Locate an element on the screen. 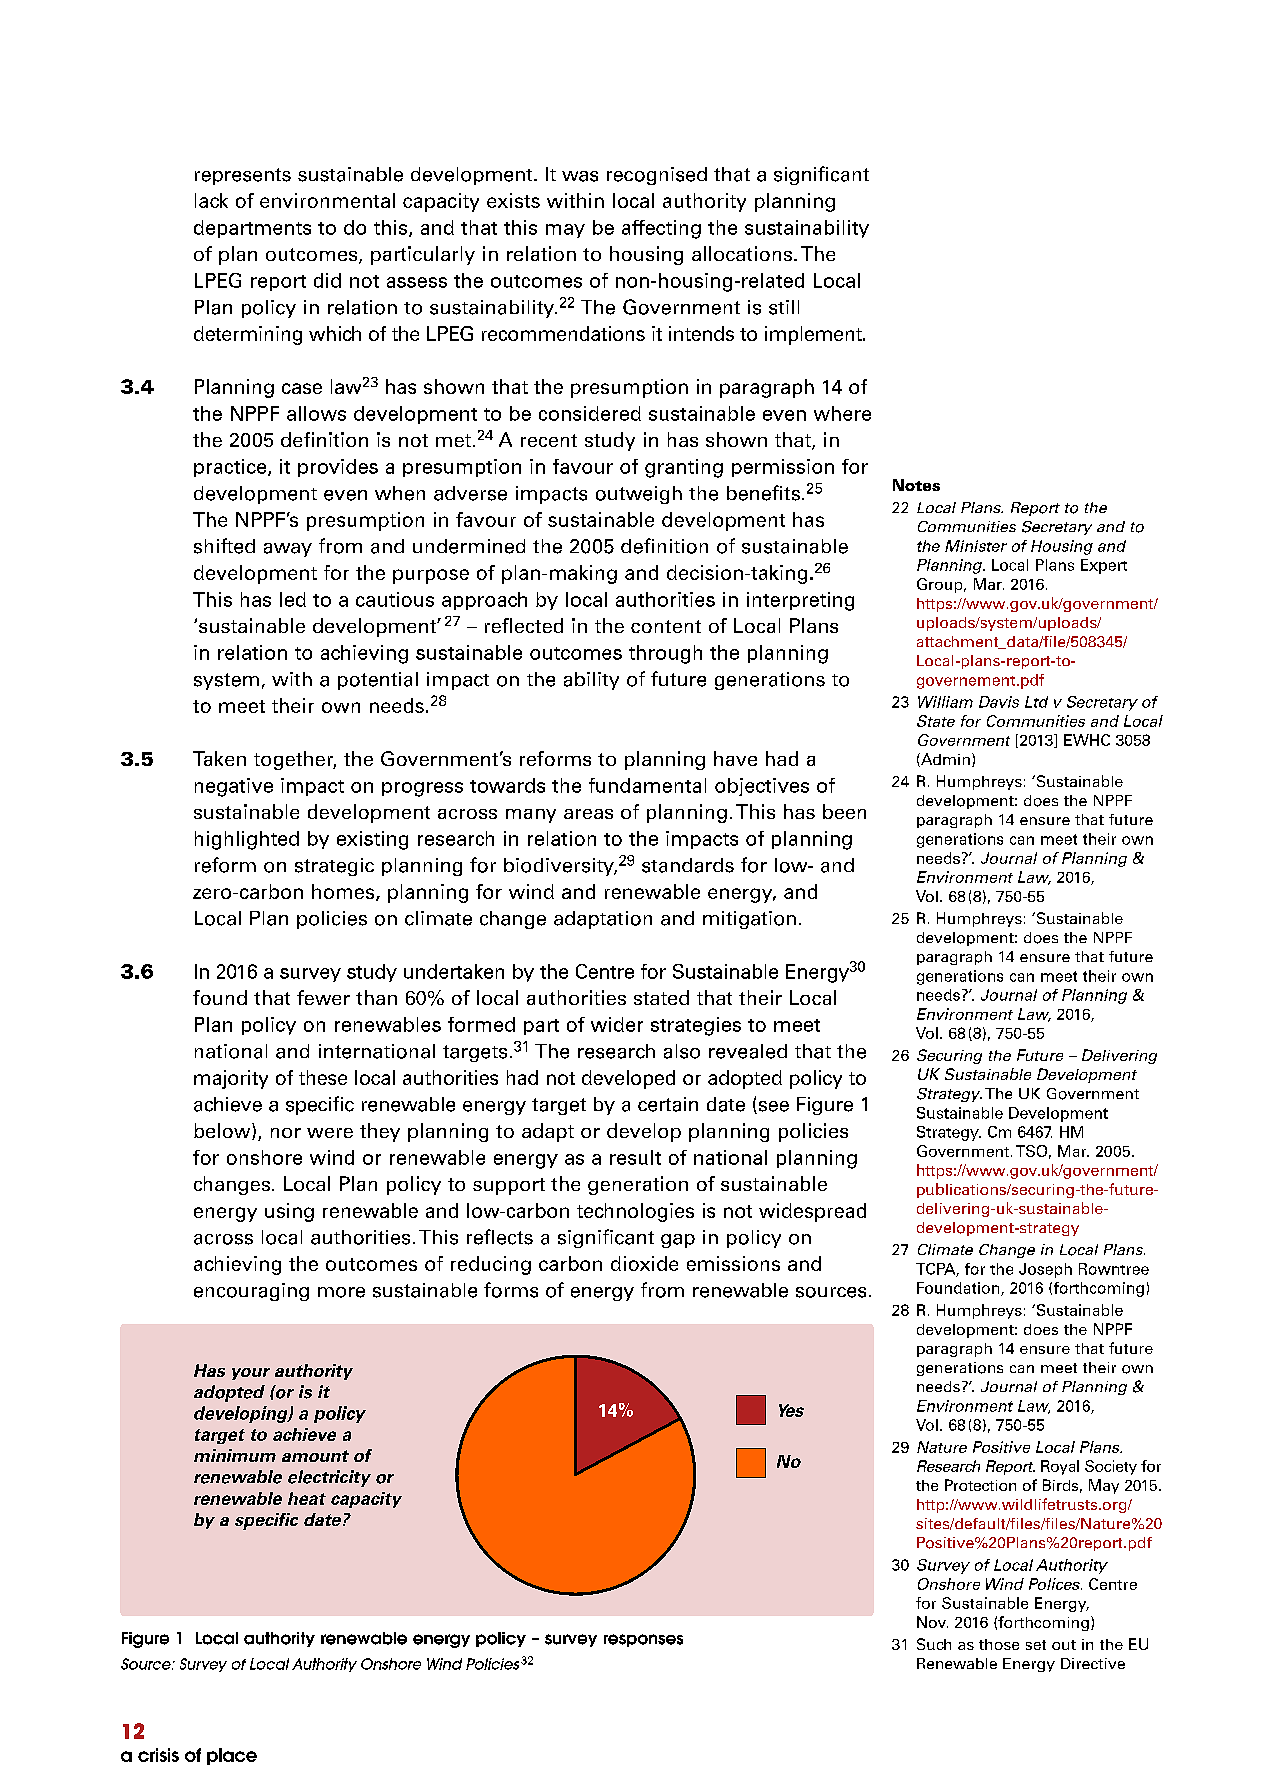  represents is located at coordinates (243, 176).
